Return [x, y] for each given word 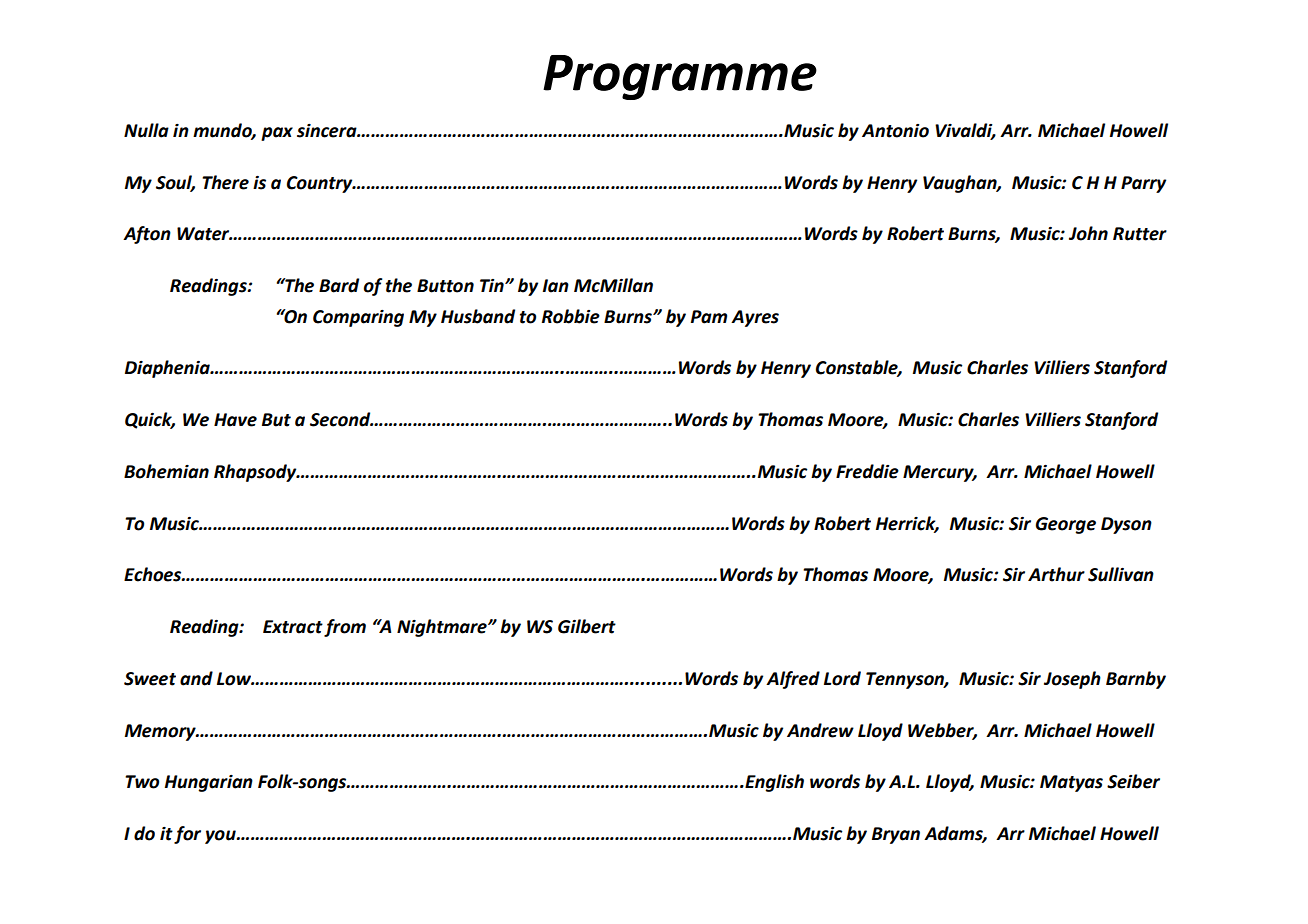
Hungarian [209, 783]
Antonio [895, 131]
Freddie [867, 471]
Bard [339, 285]
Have [235, 420]
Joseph [1072, 680]
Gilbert [587, 626]
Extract [293, 627]
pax [277, 134]
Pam [709, 317]
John [1088, 233]
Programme [680, 77]
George [1066, 525]
